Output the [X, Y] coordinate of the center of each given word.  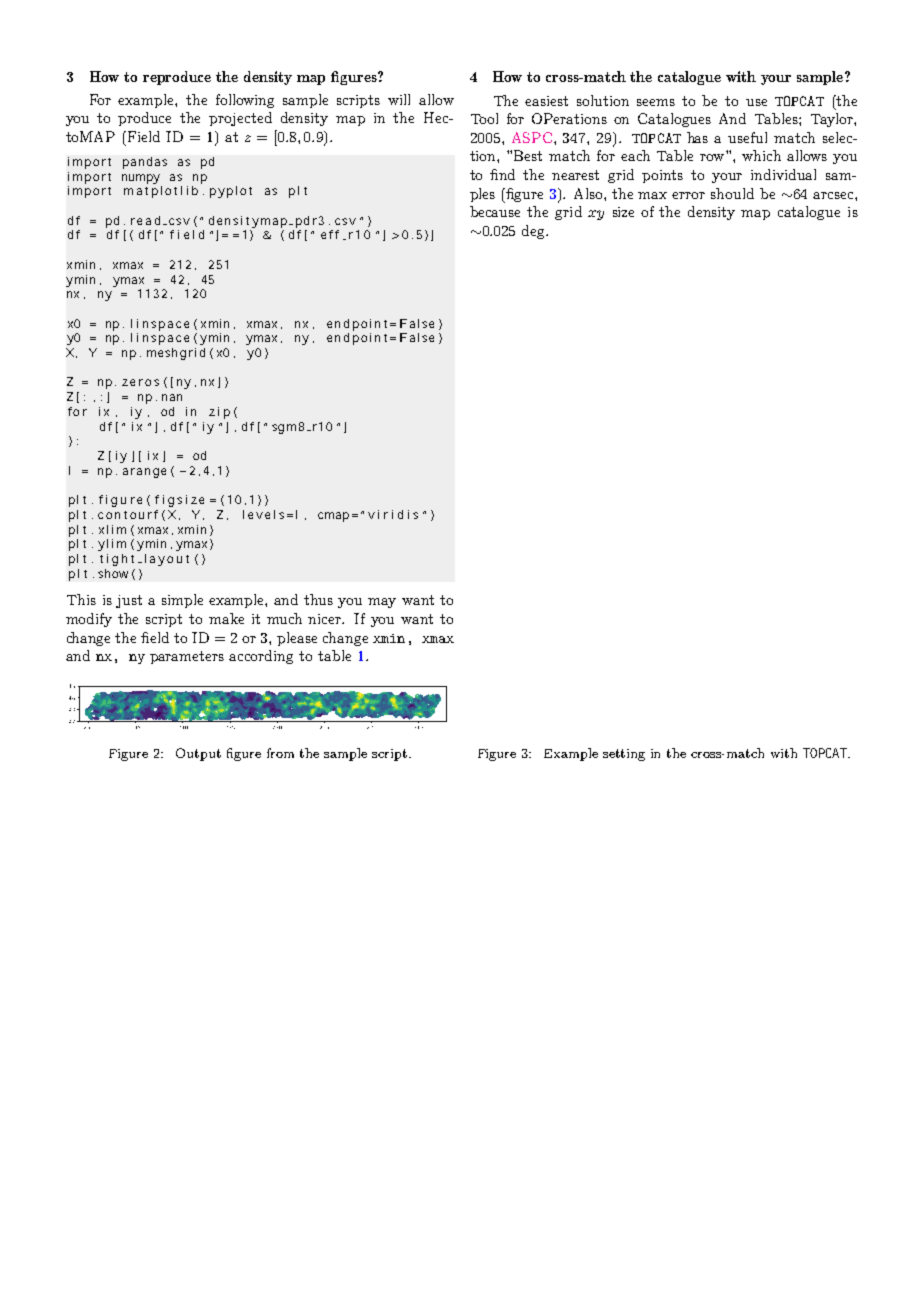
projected [240, 119]
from [280, 753]
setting [624, 755]
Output [198, 754]
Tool [484, 118]
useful [747, 137]
